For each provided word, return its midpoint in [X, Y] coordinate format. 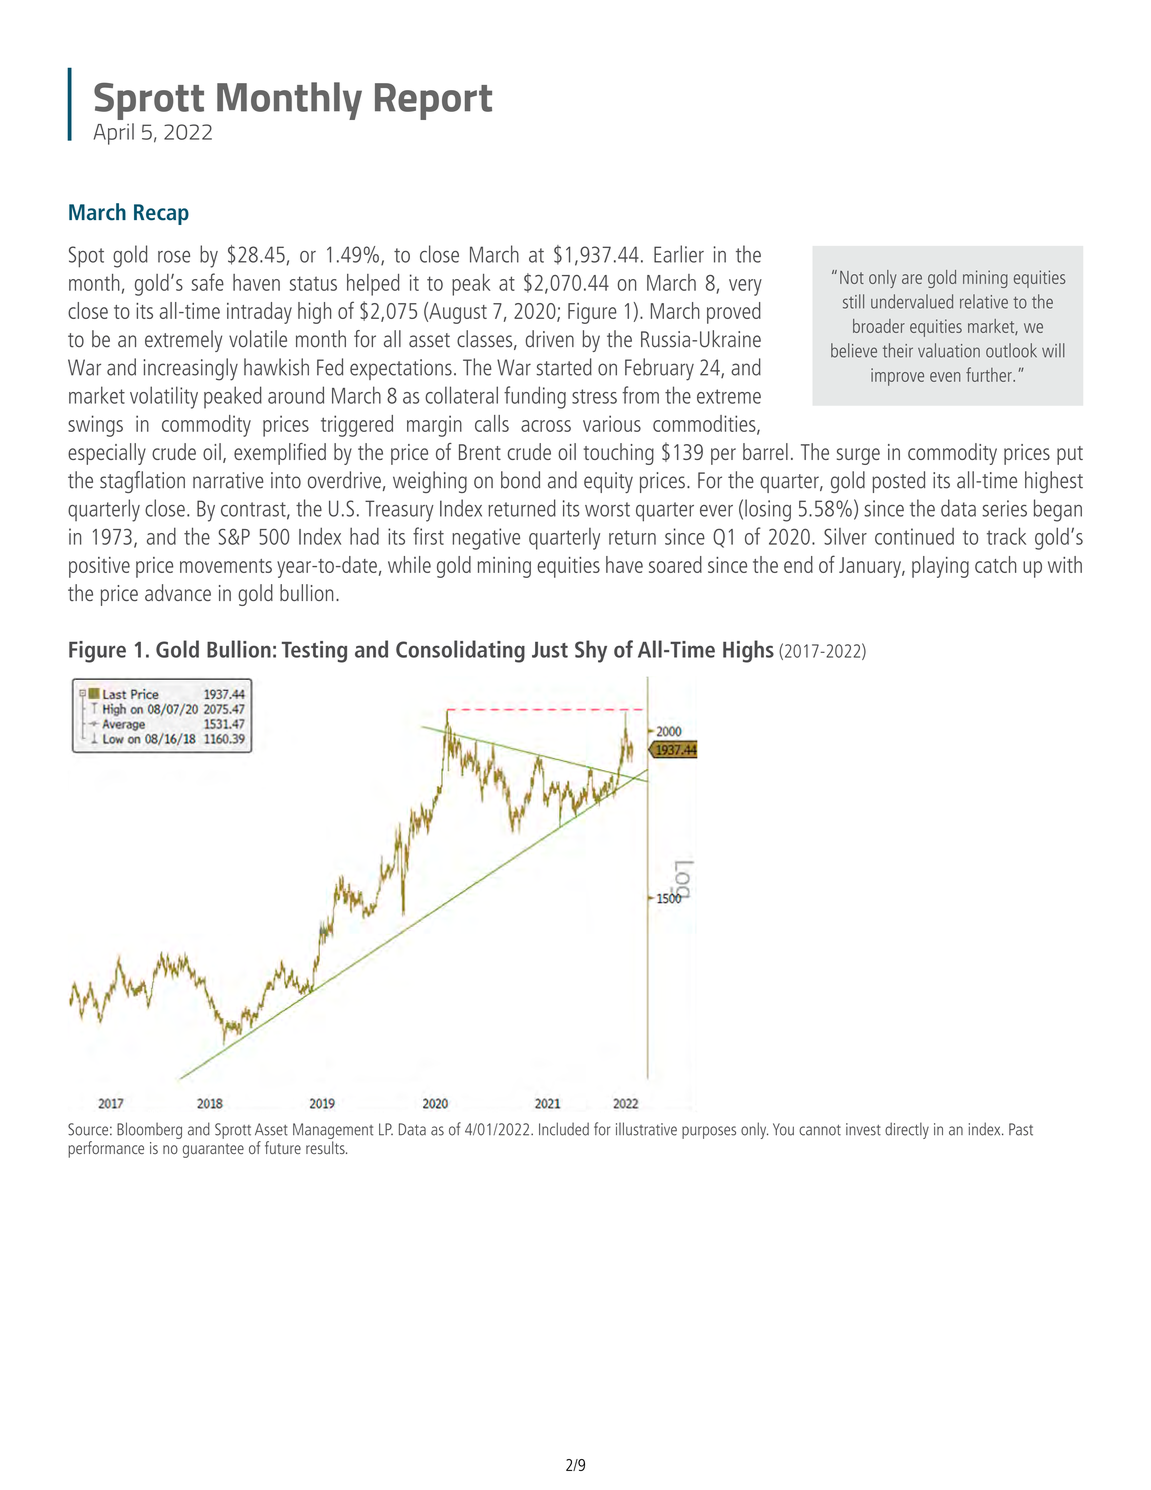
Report [433, 101]
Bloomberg [149, 1130]
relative [984, 301]
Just [550, 649]
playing [940, 567]
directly [907, 1130]
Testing [314, 652]
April [114, 134]
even [945, 377]
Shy [591, 651]
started [564, 367]
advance [178, 592]
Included [564, 1129]
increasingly [190, 369]
